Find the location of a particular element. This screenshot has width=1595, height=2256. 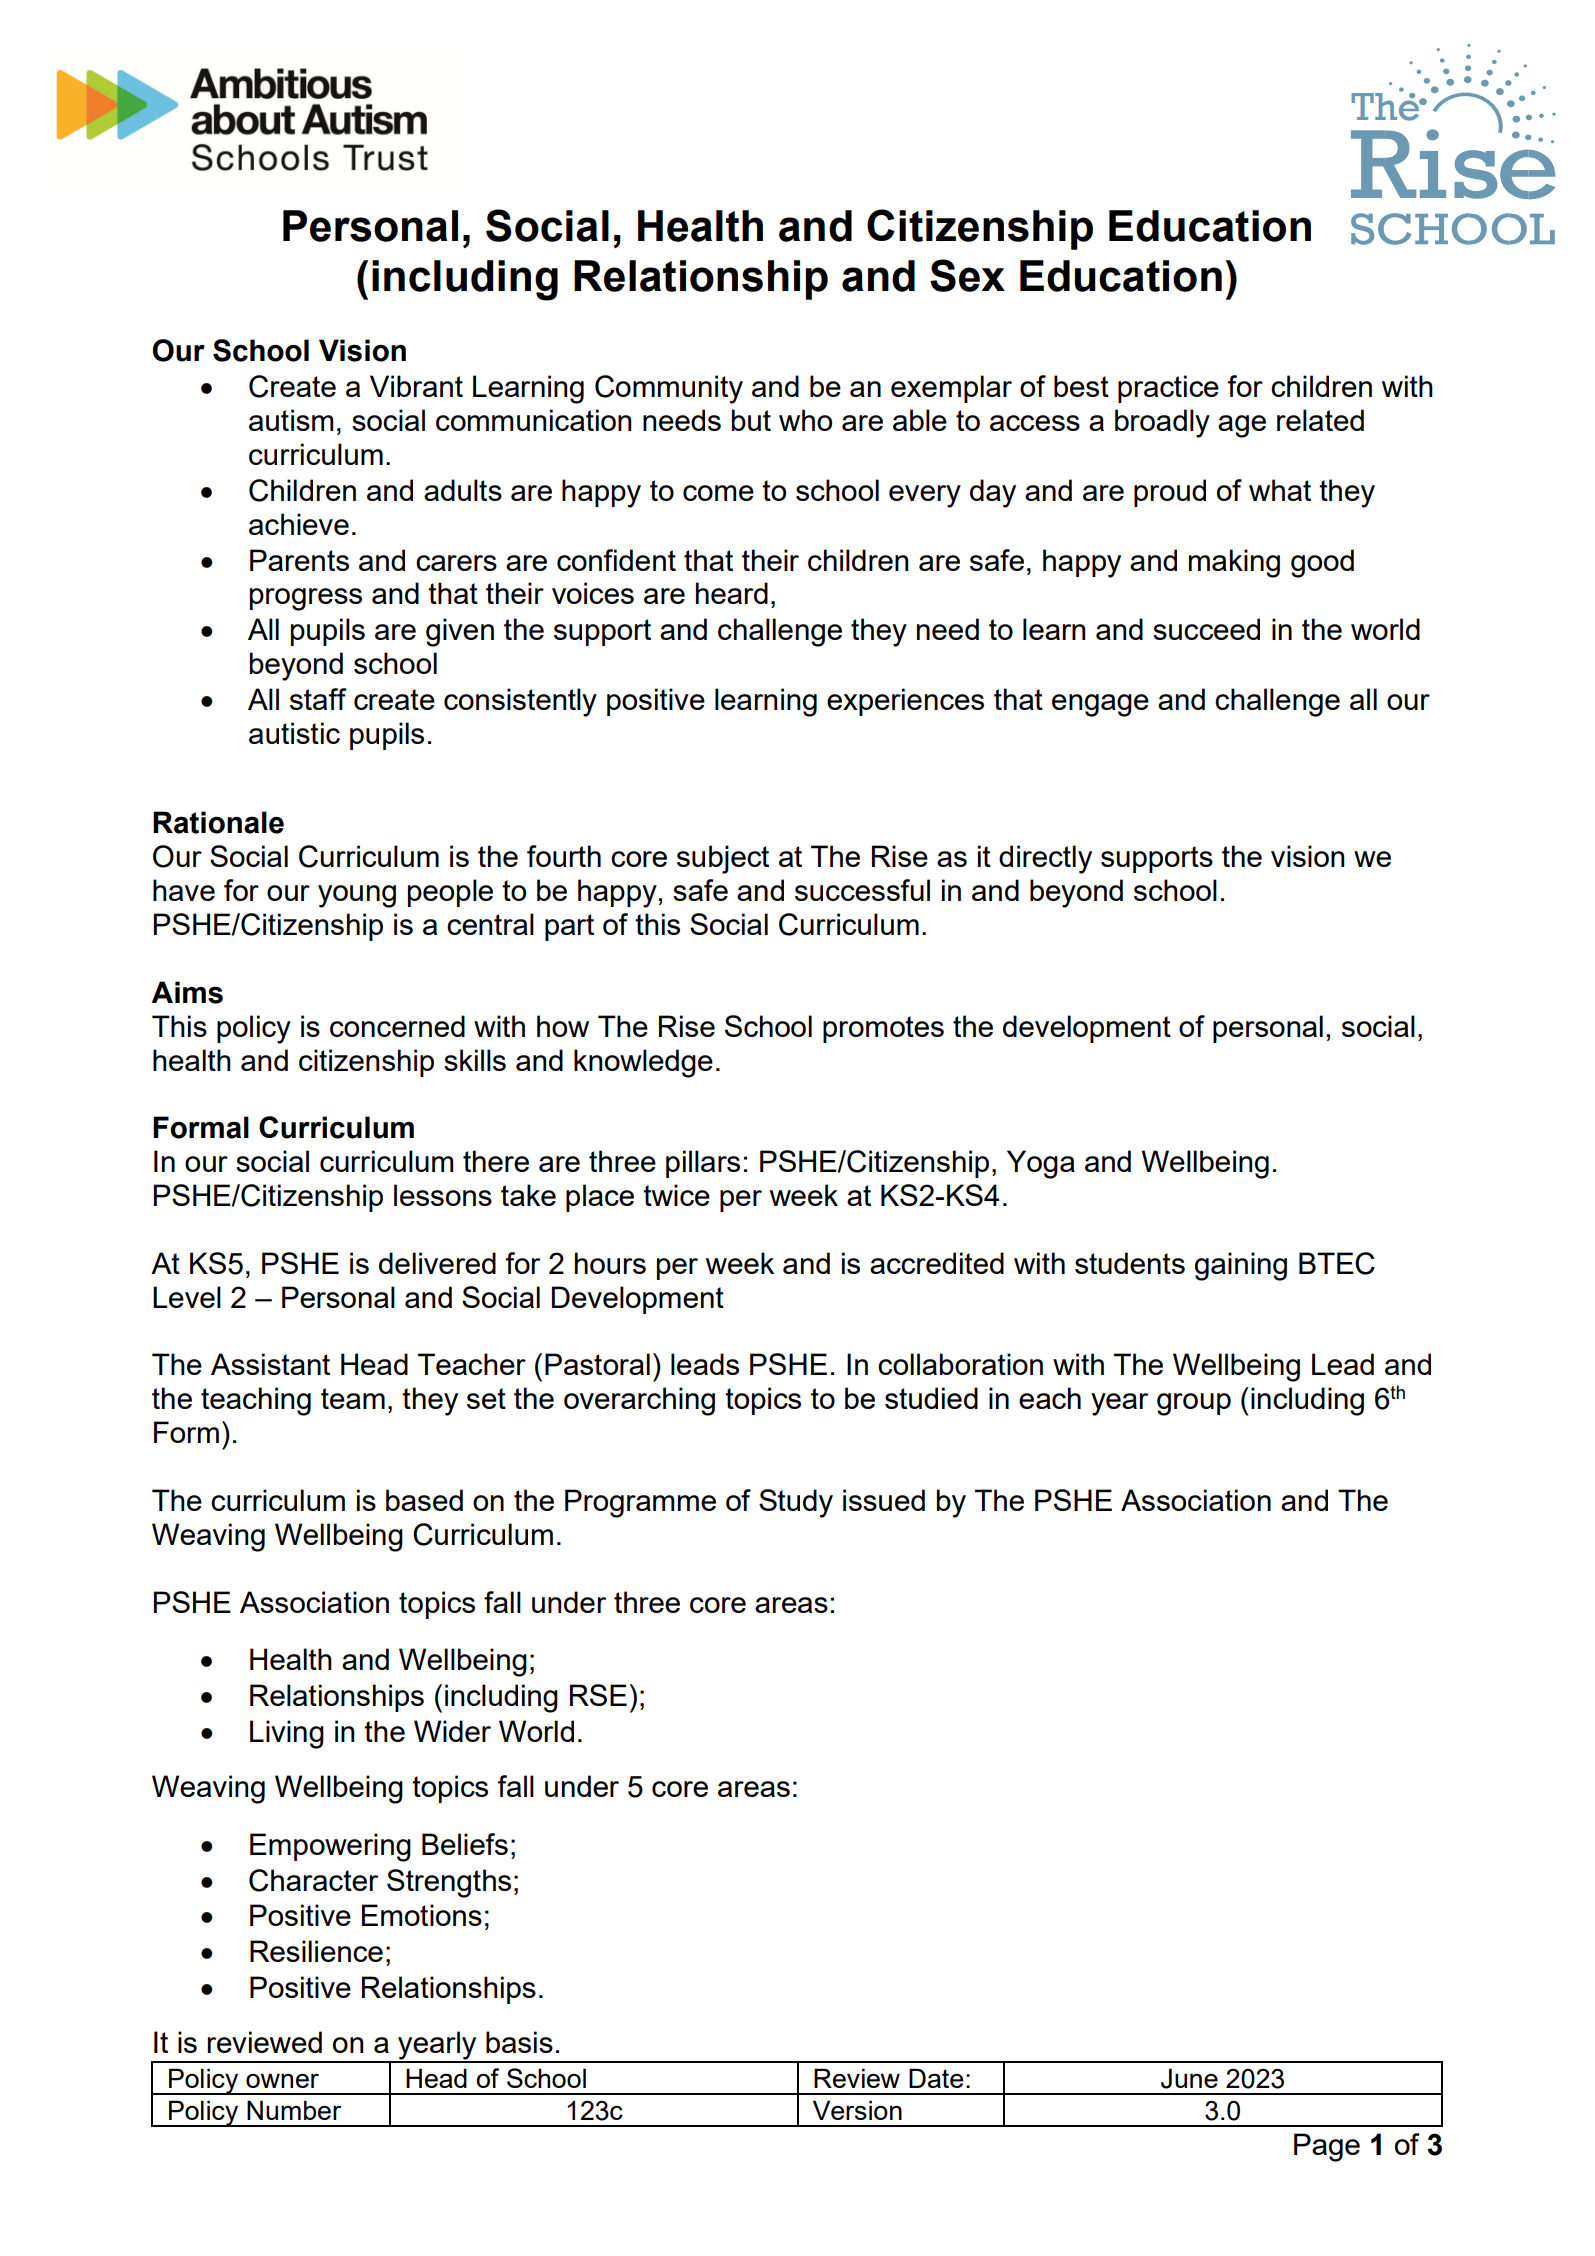

autism is located at coordinates (291, 420).
